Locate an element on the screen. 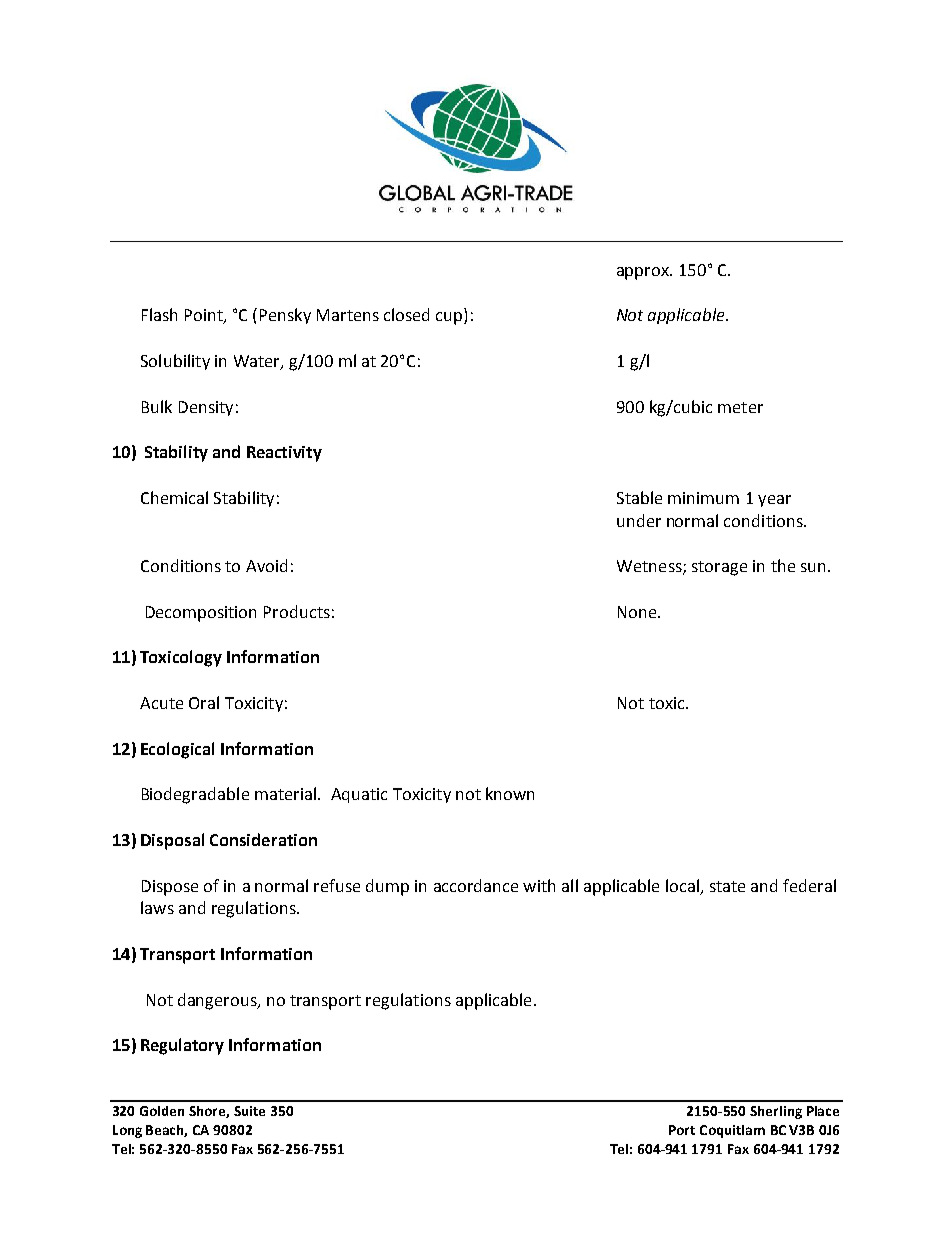 This screenshot has width=952, height=1233. Suite is located at coordinates (249, 1111).
